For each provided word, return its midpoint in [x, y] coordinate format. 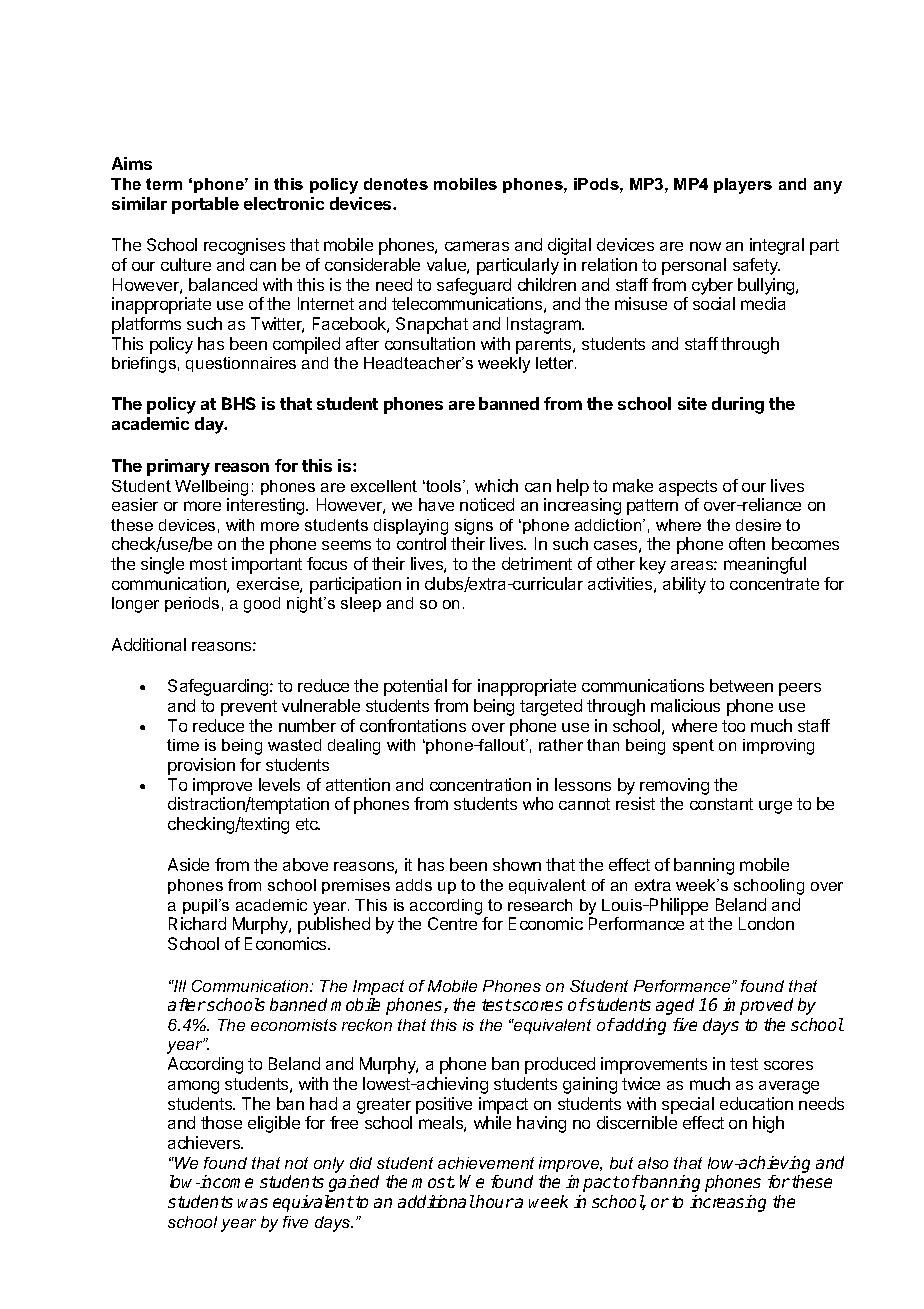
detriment [537, 563]
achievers [205, 1142]
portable [205, 205]
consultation [430, 343]
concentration [480, 784]
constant [721, 804]
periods [192, 604]
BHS [239, 403]
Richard [197, 923]
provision [201, 766]
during [738, 405]
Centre [452, 923]
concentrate [774, 584]
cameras [477, 246]
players [743, 186]
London [766, 923]
